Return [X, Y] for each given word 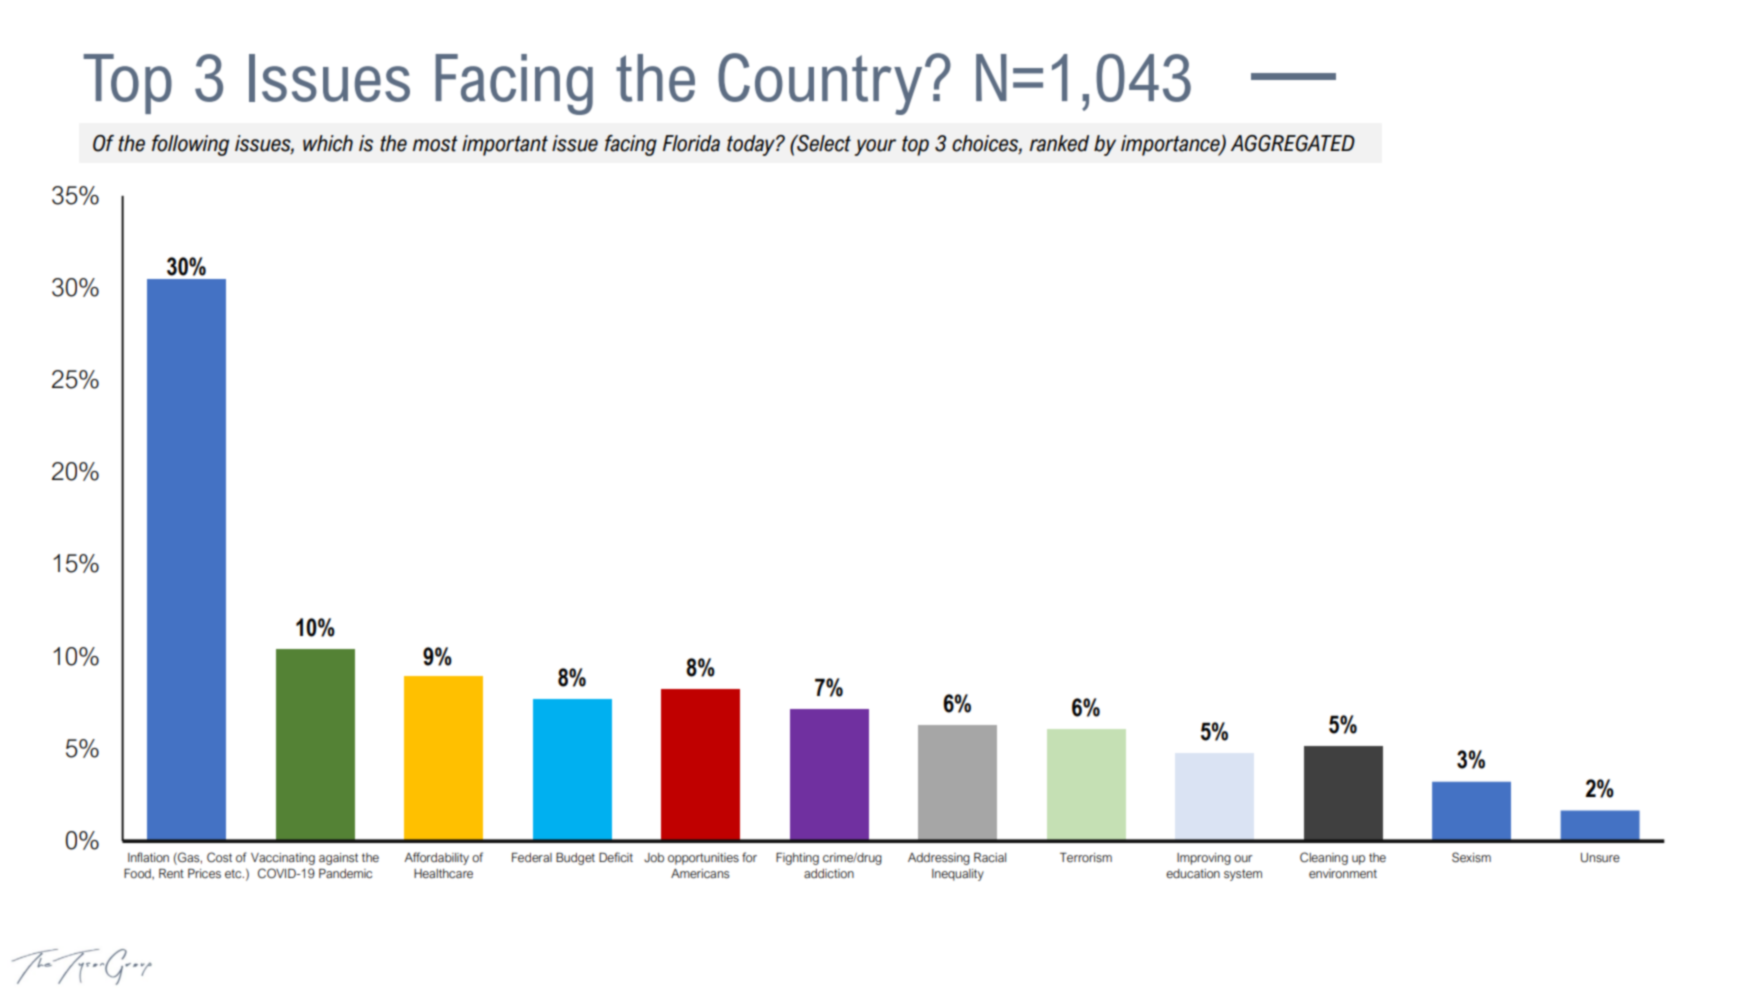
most [435, 144]
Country [820, 84]
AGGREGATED [1293, 143]
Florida [691, 143]
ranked [1059, 143]
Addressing [939, 859]
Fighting [797, 859]
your [875, 147]
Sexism [1471, 857]
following [190, 145]
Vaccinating [283, 859]
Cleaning [1324, 858]
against [338, 859]
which [328, 143]
